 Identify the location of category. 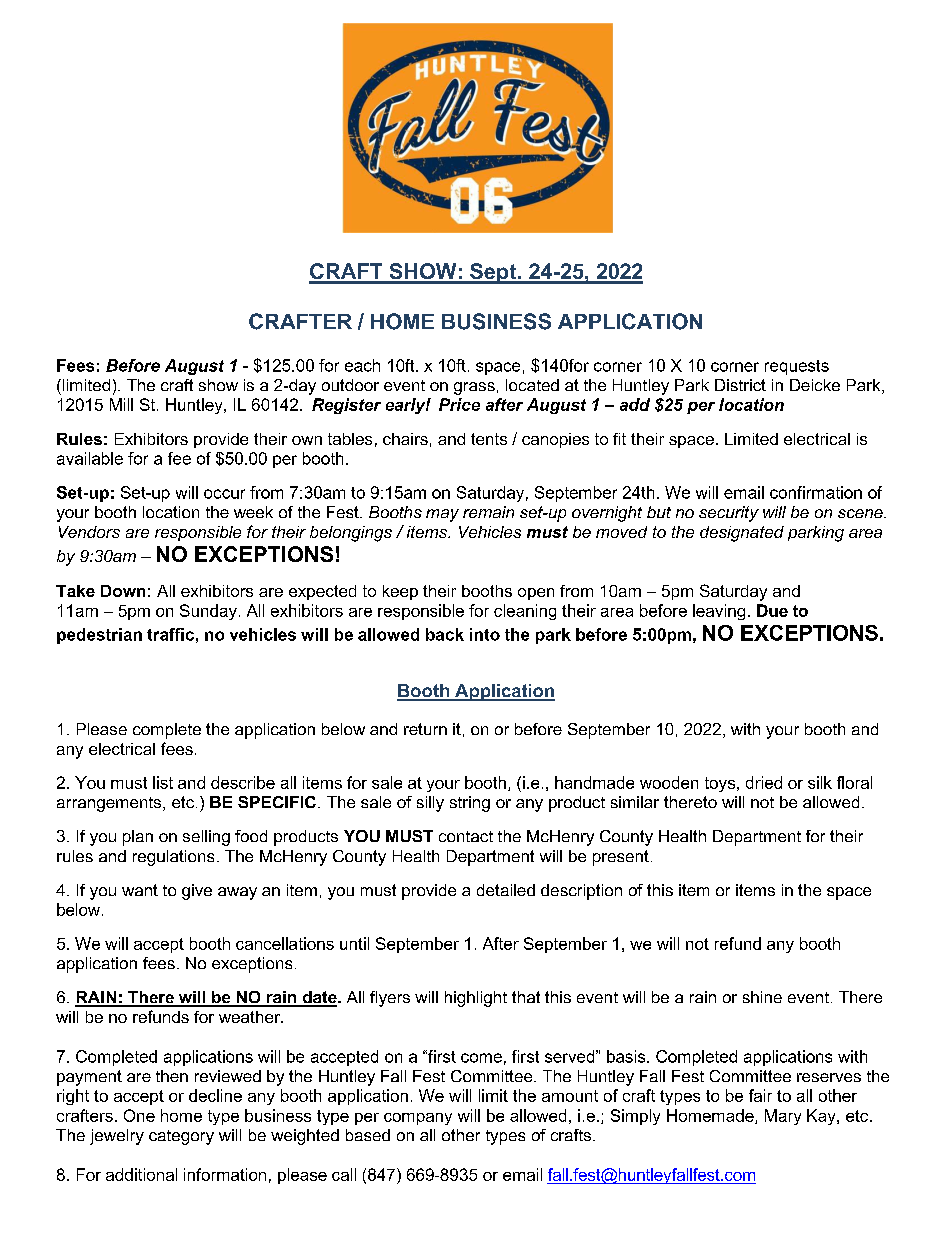
(181, 1137).
